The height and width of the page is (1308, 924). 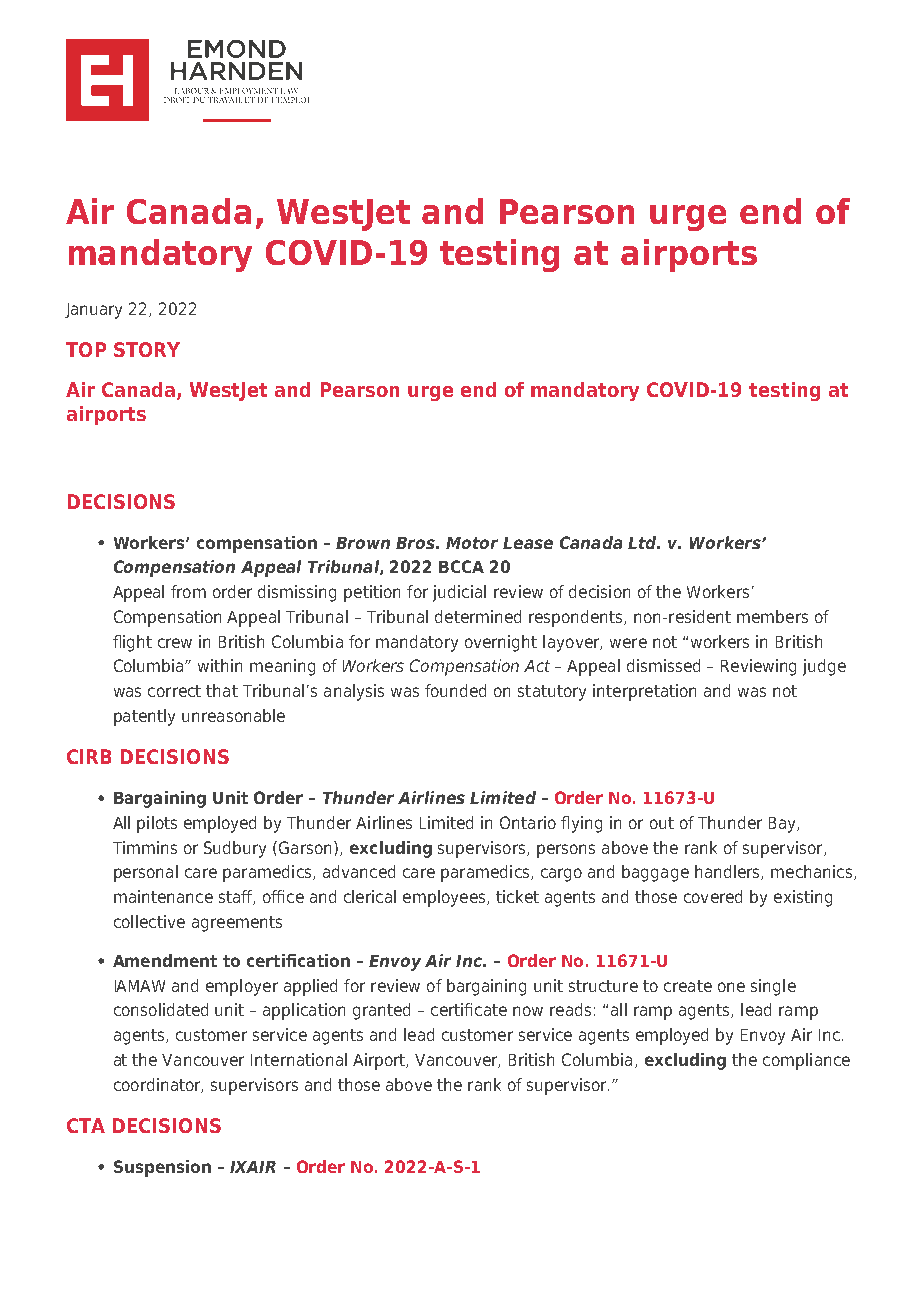 I want to click on Motor, so click(x=472, y=543).
